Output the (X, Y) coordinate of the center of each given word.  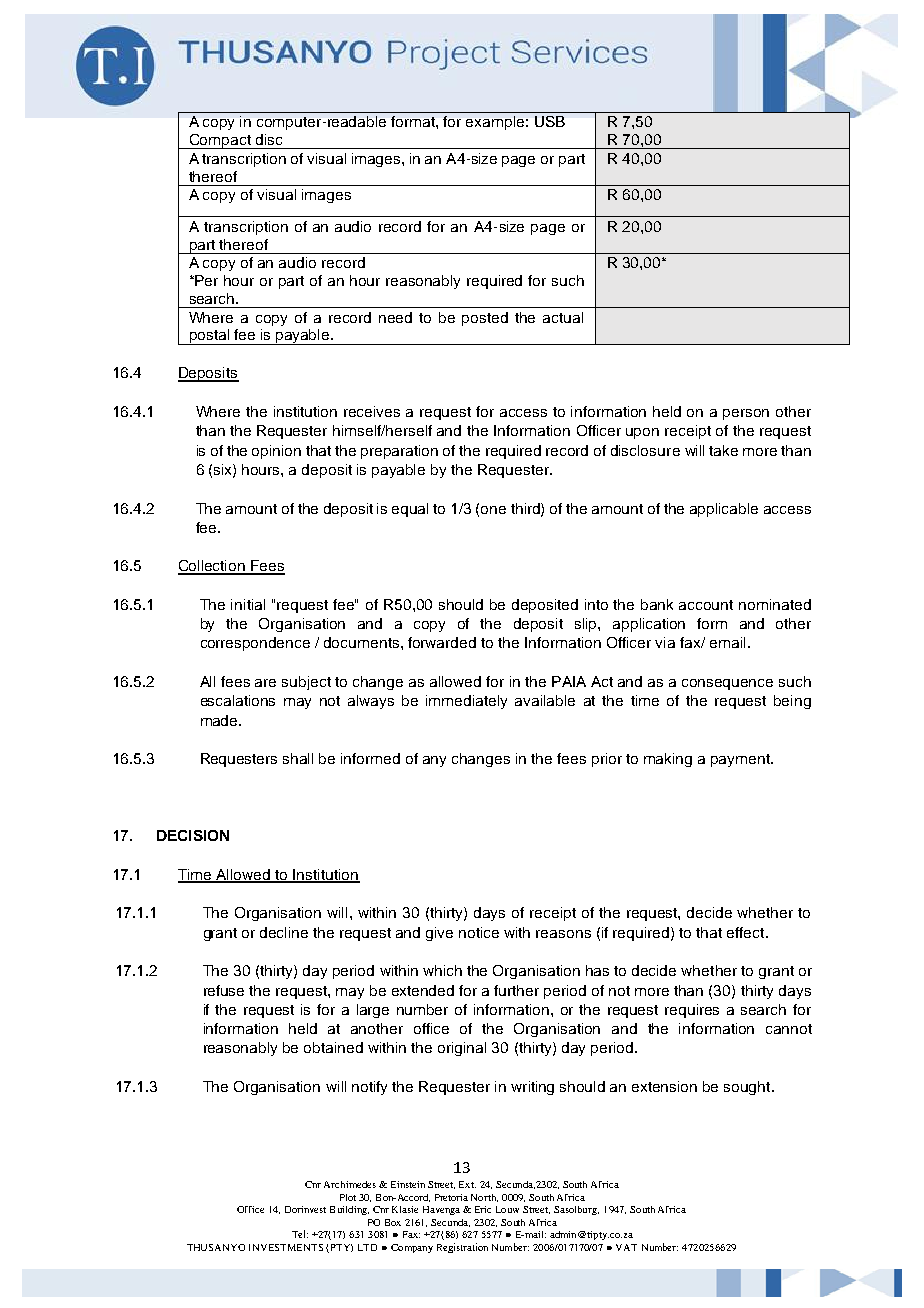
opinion (276, 452)
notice (479, 932)
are (265, 683)
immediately (466, 702)
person (746, 414)
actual (563, 317)
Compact (220, 141)
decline (284, 932)
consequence (727, 684)
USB (550, 121)
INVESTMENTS (286, 1247)
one (493, 510)
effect (747, 932)
